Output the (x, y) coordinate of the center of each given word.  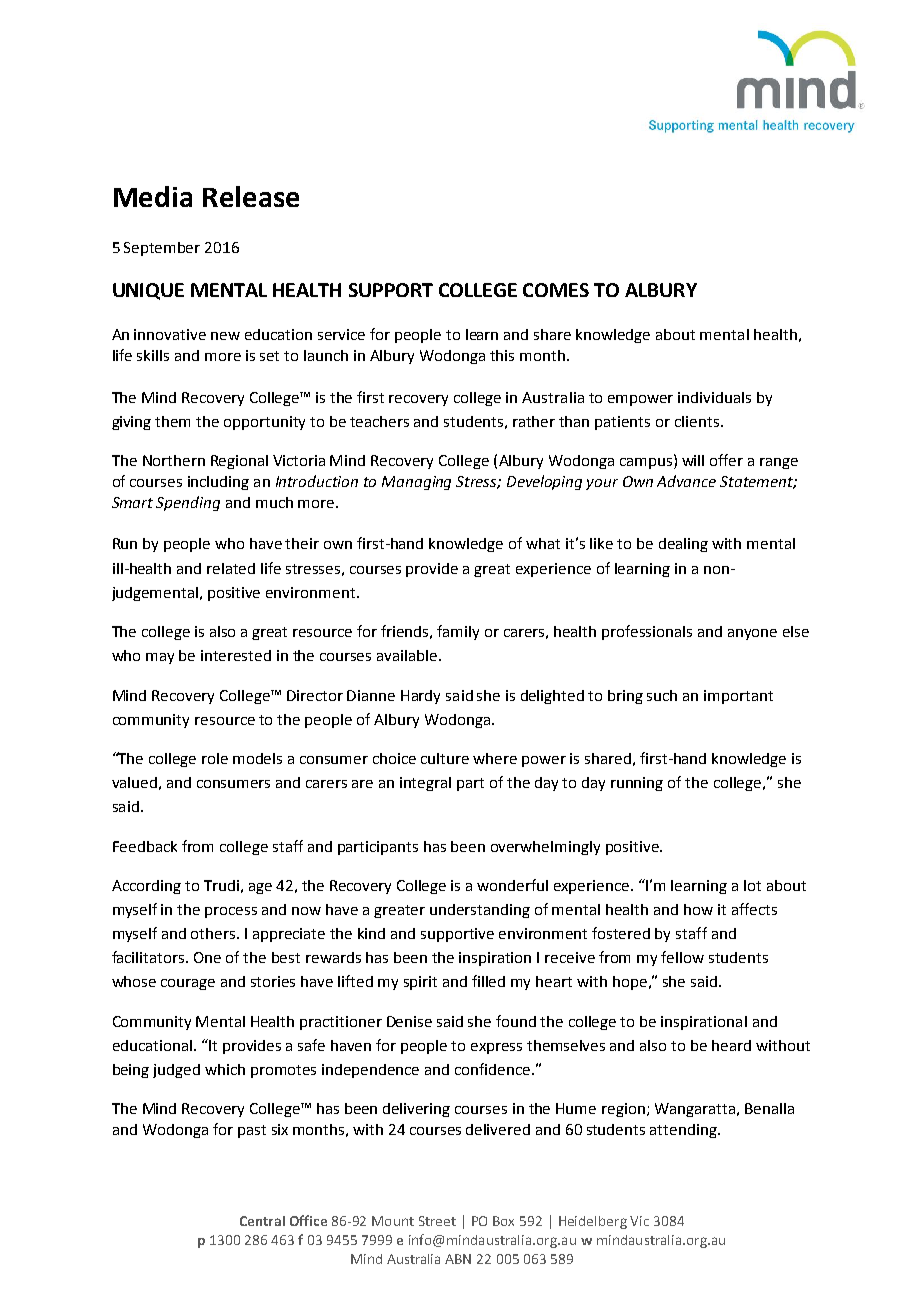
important (738, 697)
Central (262, 1221)
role (215, 758)
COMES (556, 290)
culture (445, 758)
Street (437, 1221)
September (162, 249)
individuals (714, 397)
